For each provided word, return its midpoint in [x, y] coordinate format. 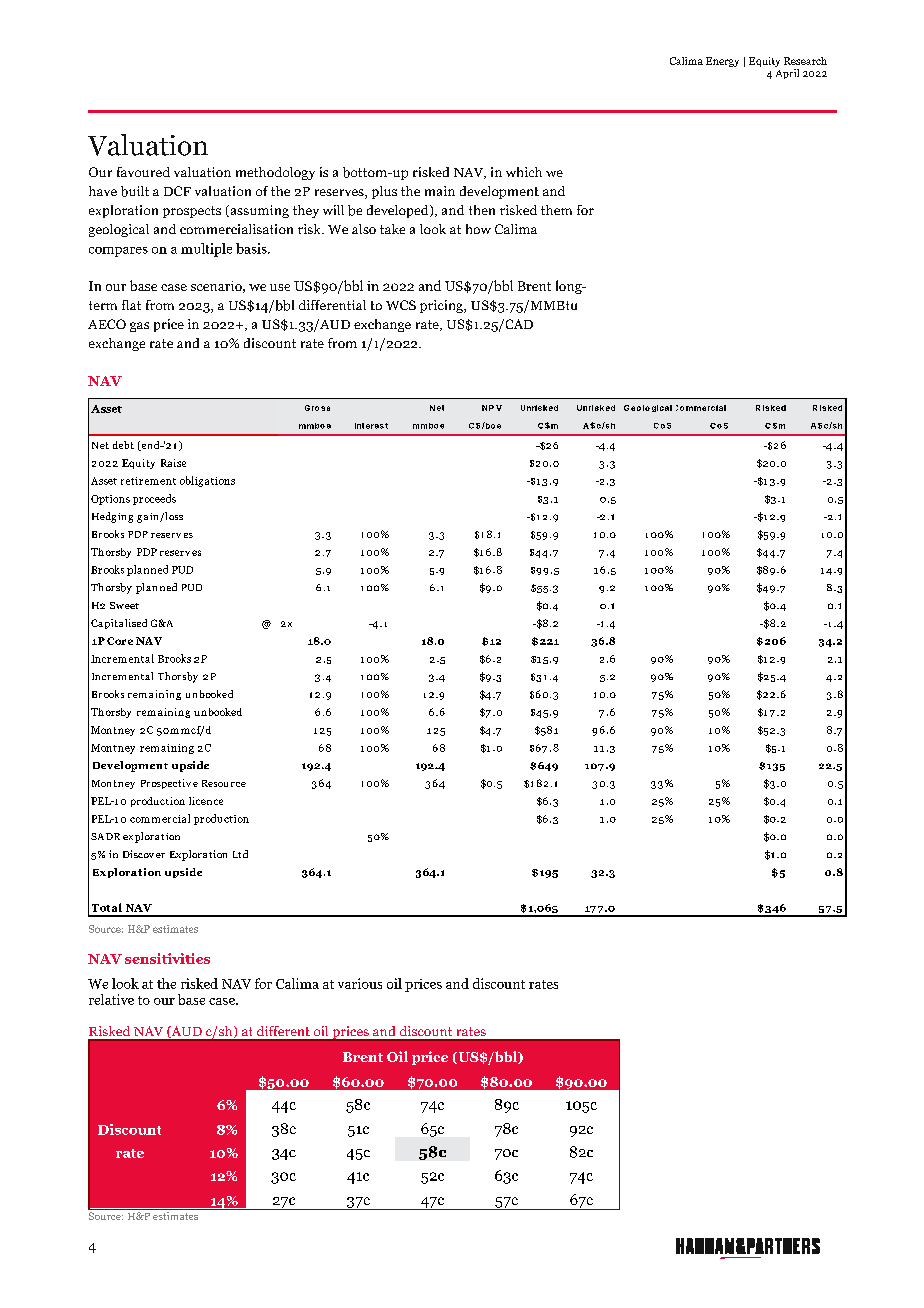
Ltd [240, 854]
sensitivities [167, 958]
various [360, 983]
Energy [722, 62]
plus [384, 192]
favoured [143, 172]
